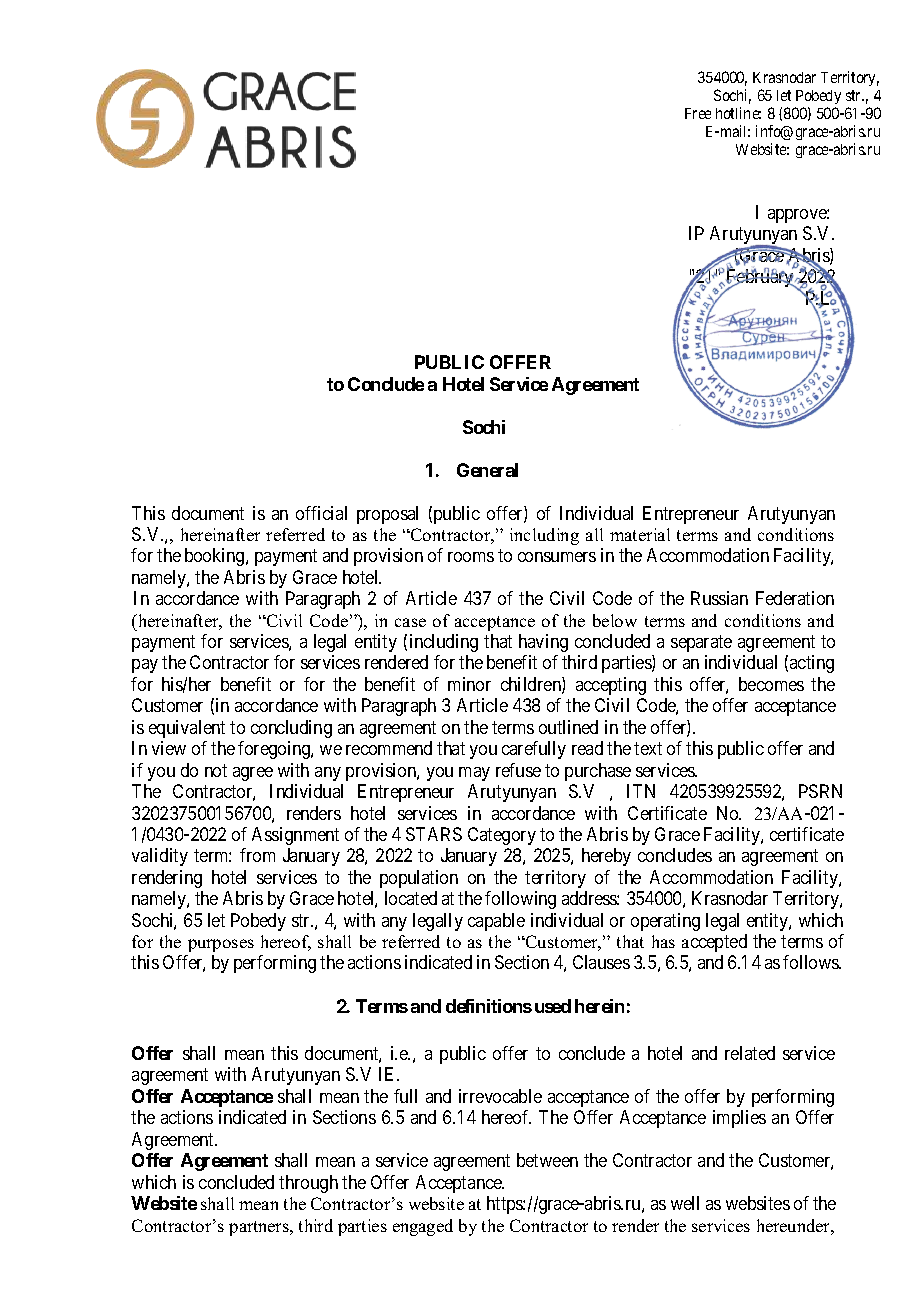 The width and height of the screenshot is (924, 1307). What do you see at coordinates (487, 470) in the screenshot?
I see `General` at bounding box center [487, 470].
